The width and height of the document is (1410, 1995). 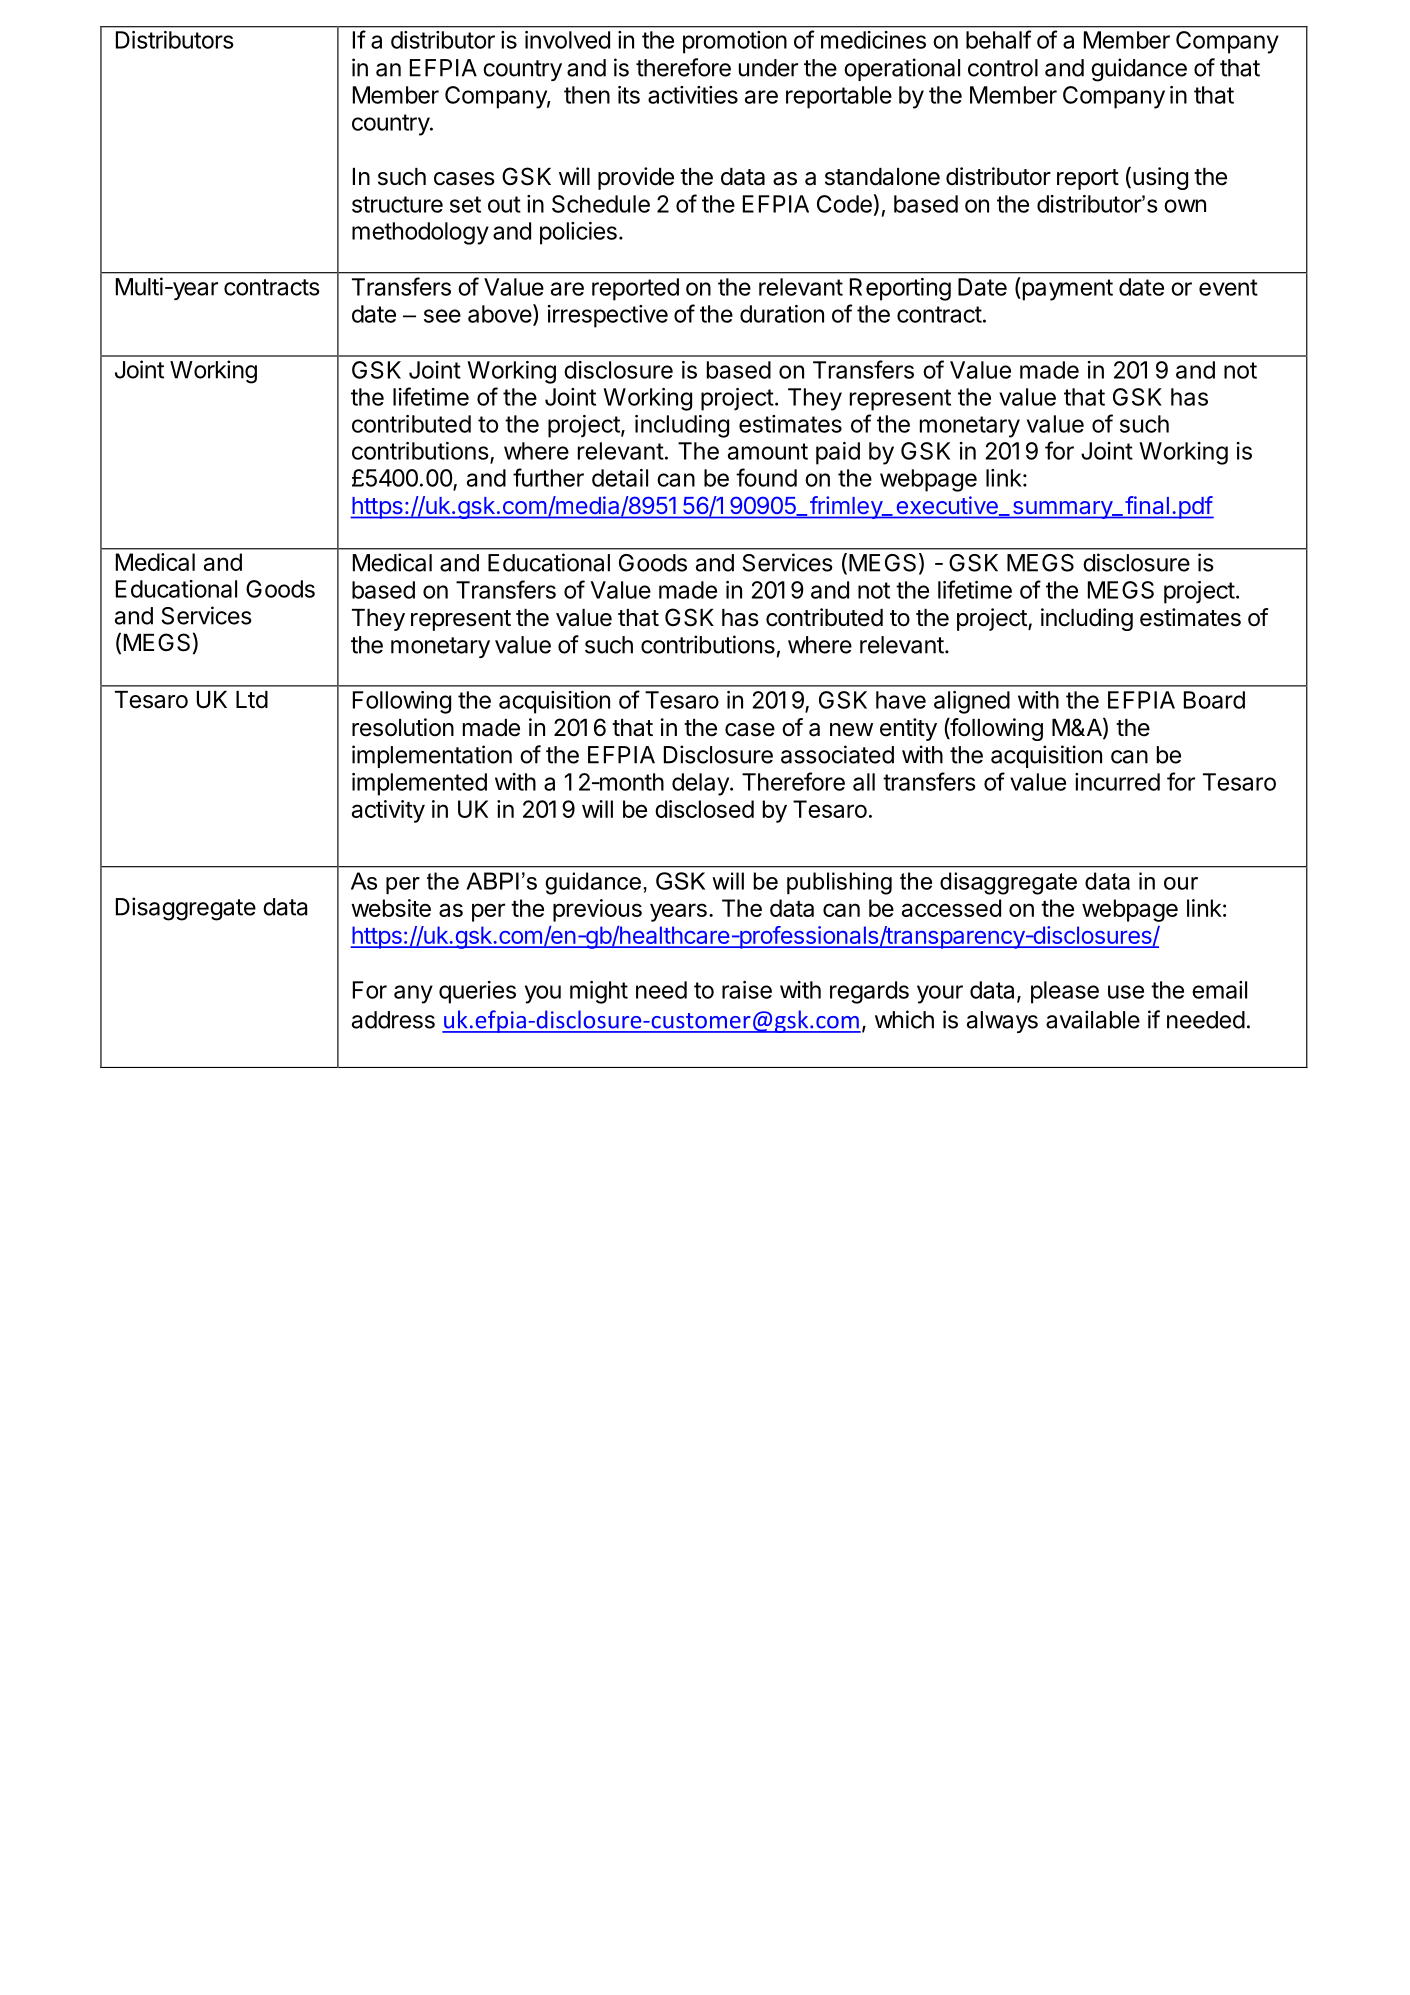 What do you see at coordinates (851, 730) in the document?
I see `new` at bounding box center [851, 730].
